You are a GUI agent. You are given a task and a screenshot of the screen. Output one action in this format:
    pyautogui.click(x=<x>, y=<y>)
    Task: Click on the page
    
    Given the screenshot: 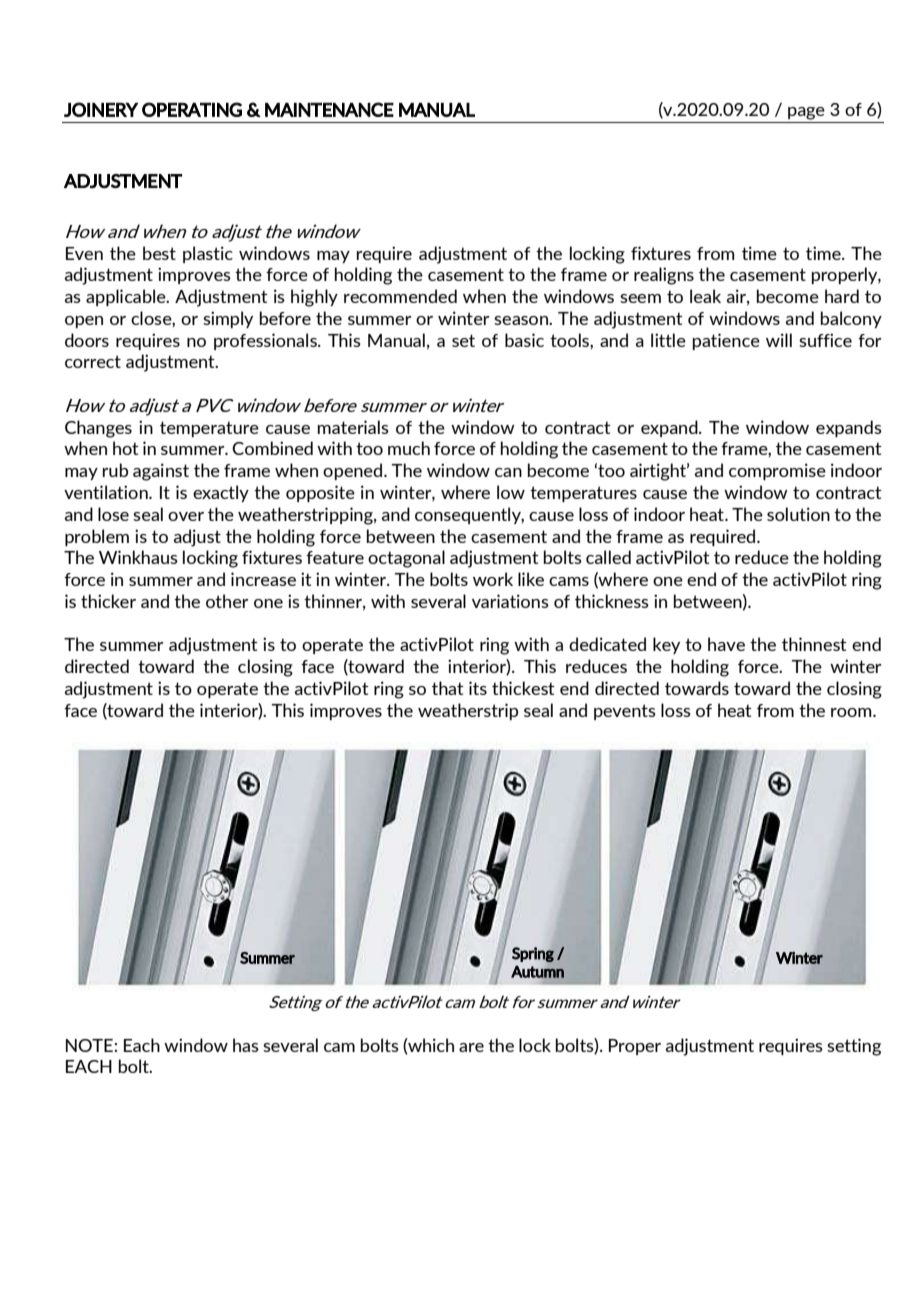 What is the action you would take?
    pyautogui.click(x=806, y=113)
